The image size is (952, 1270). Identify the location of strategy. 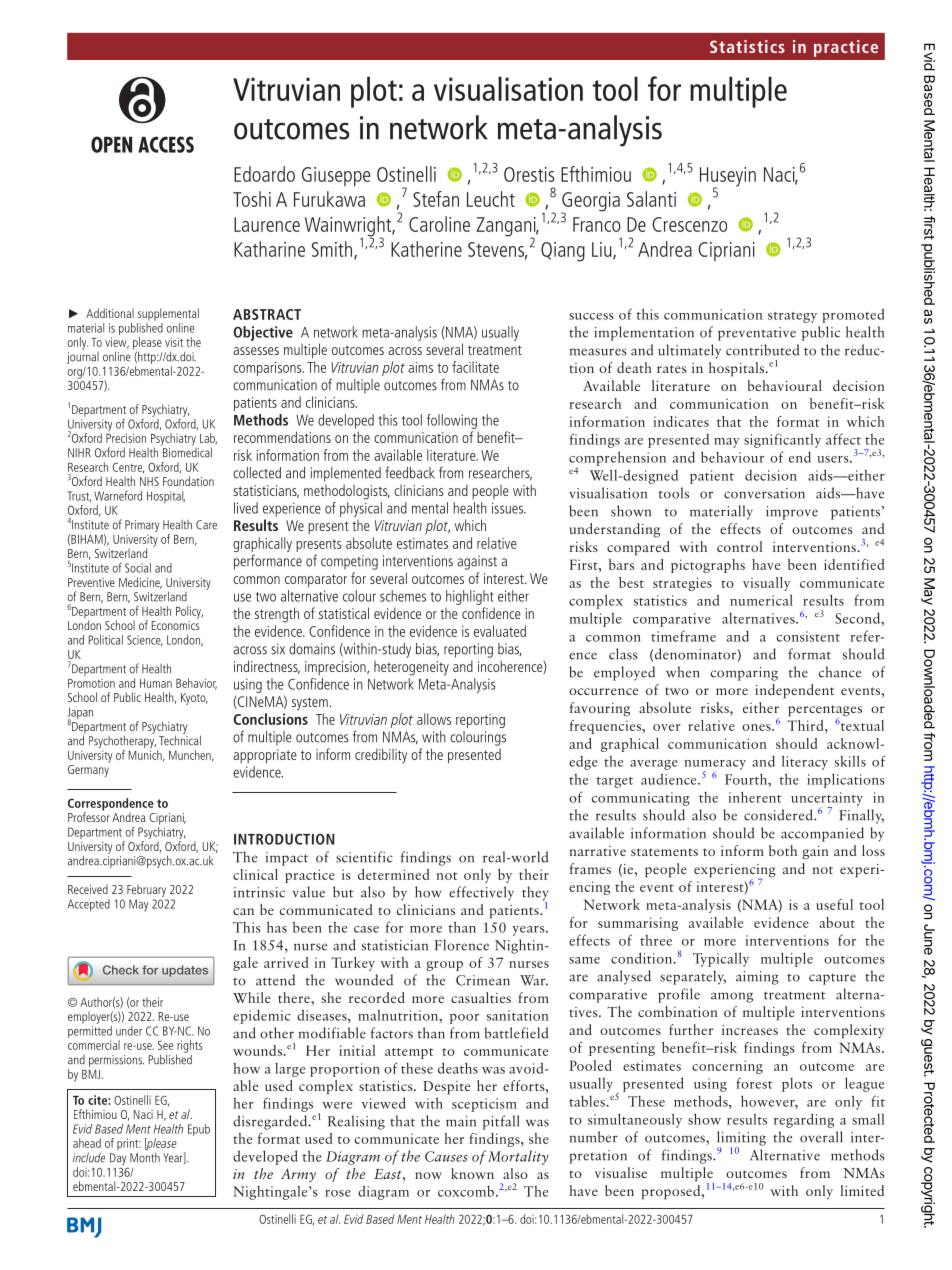
(792, 317).
